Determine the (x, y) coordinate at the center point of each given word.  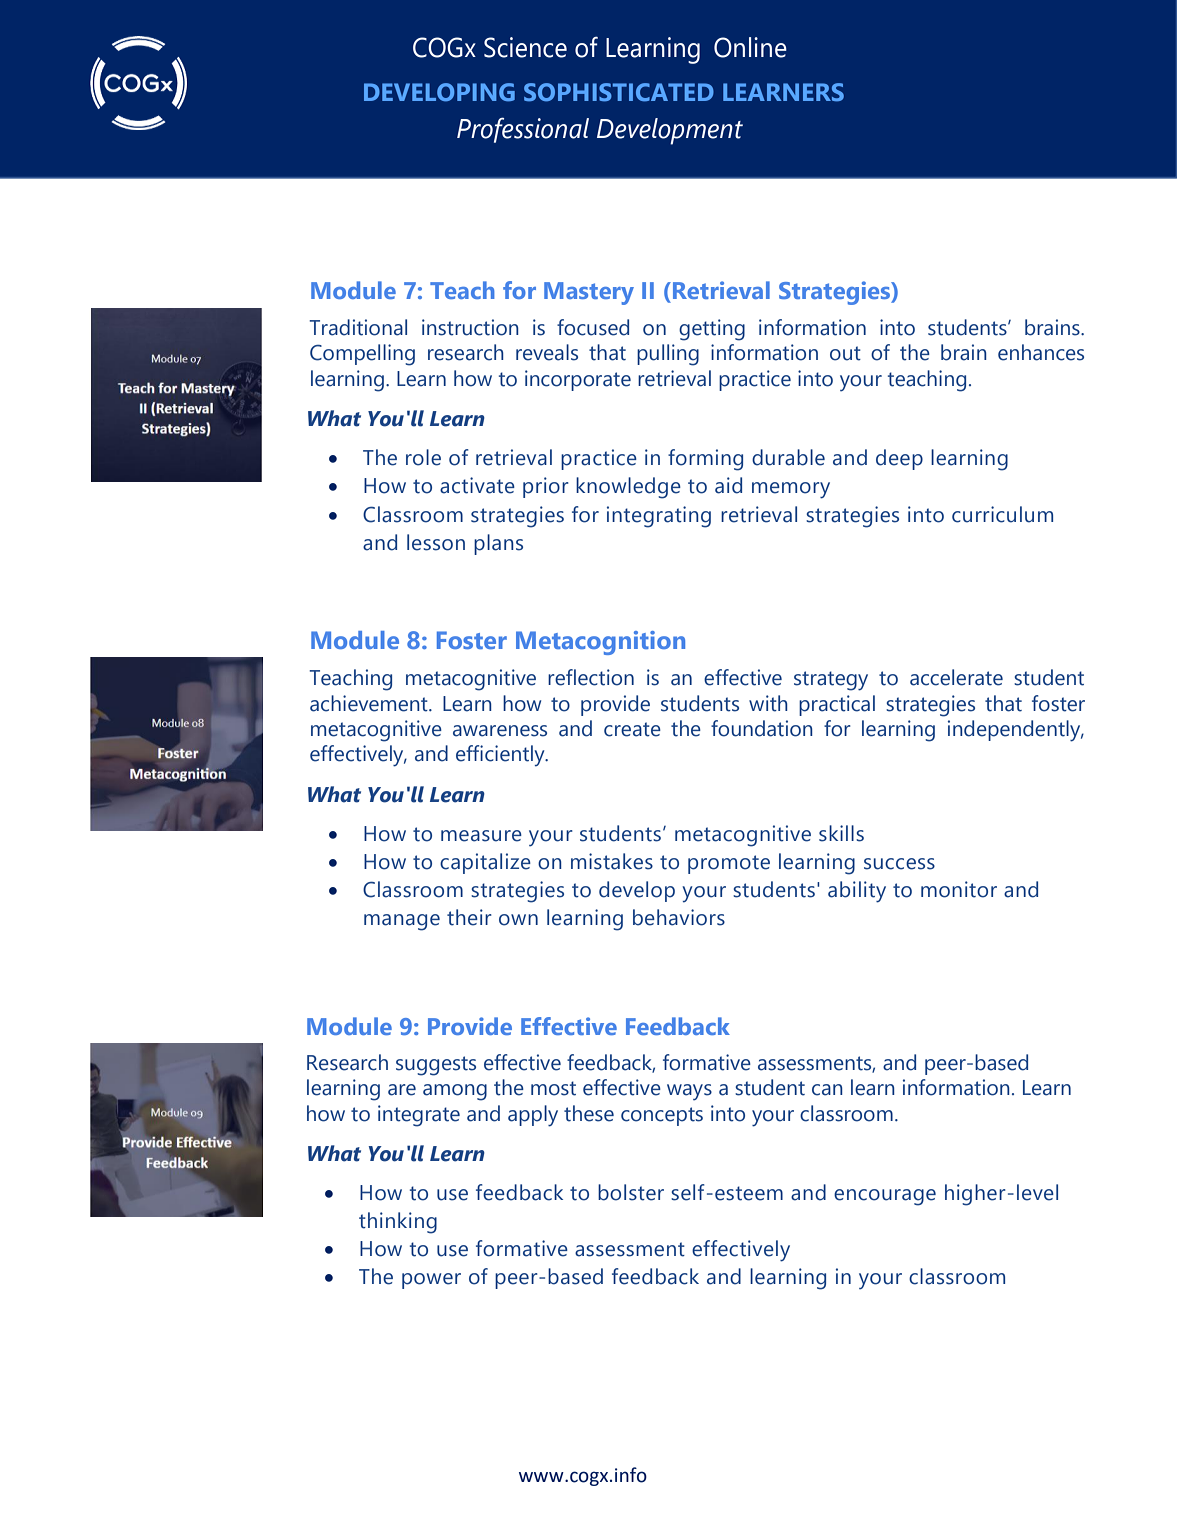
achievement (370, 703)
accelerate (956, 677)
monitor (959, 889)
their (469, 917)
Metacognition (600, 643)
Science (525, 47)
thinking (398, 1223)
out (845, 353)
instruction (470, 327)
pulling (668, 355)
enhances (1041, 352)
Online (750, 47)
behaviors (679, 917)
